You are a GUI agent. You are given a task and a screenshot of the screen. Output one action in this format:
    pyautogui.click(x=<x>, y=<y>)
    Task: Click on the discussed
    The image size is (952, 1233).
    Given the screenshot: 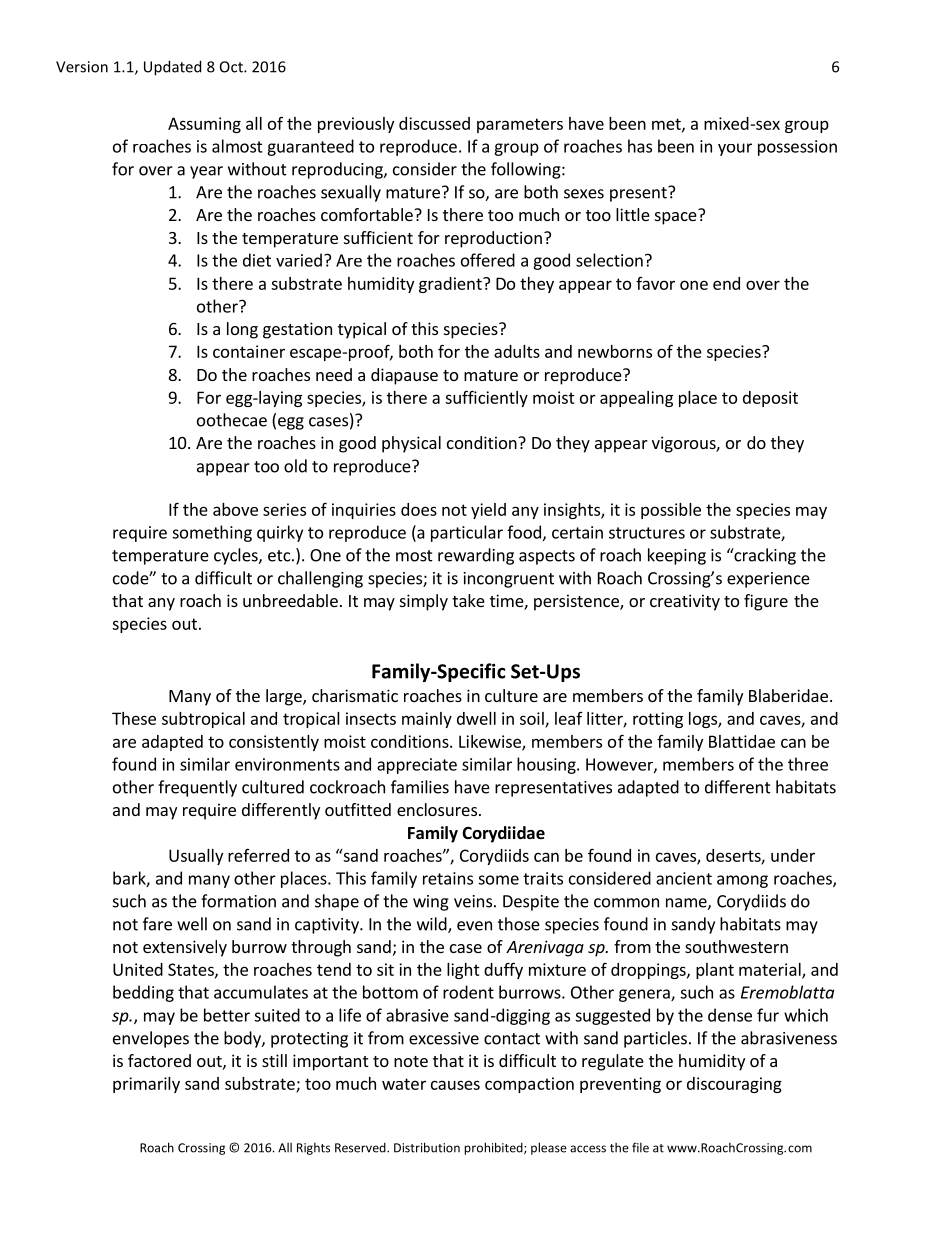 What is the action you would take?
    pyautogui.click(x=434, y=123)
